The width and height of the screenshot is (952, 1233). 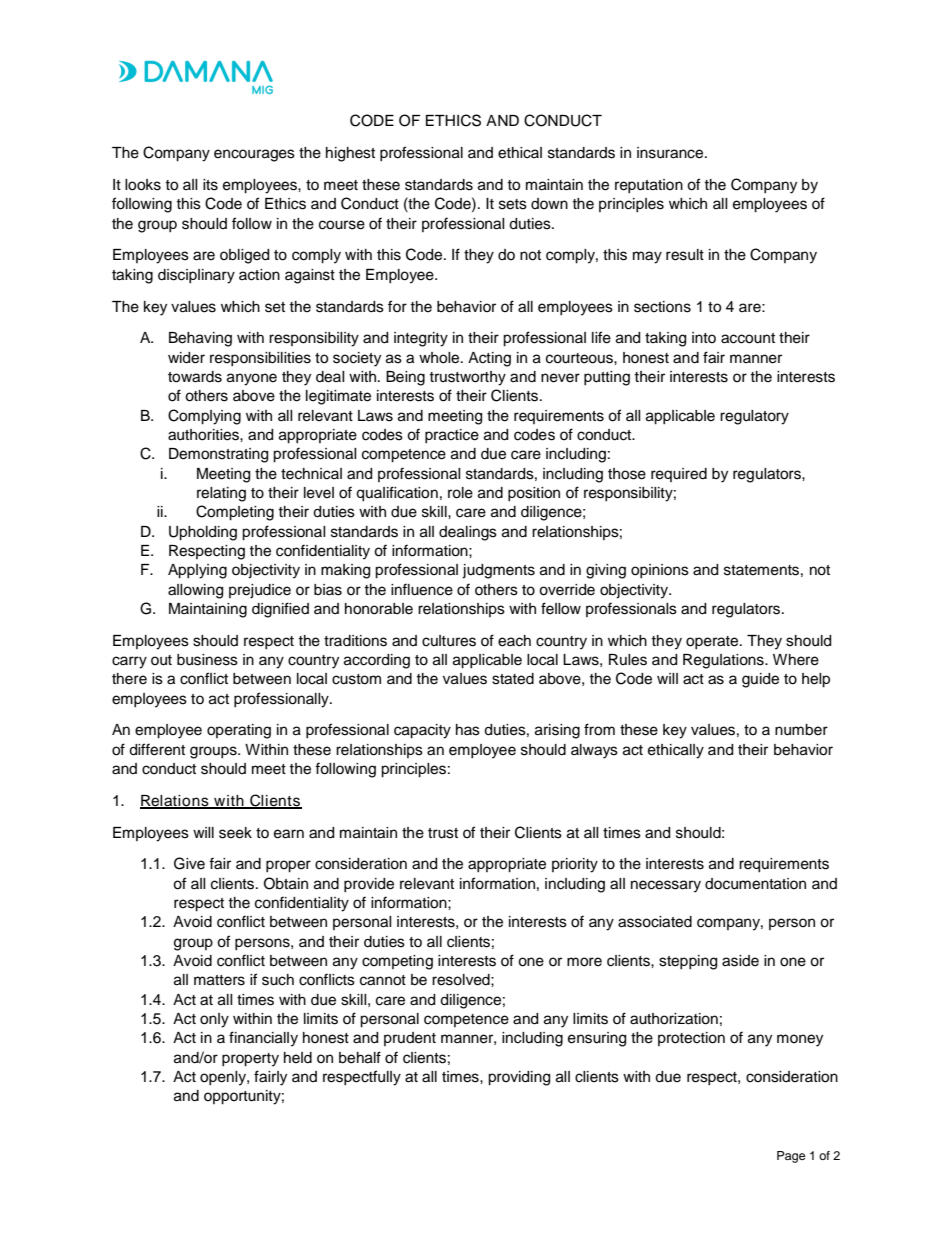 I want to click on cultures, so click(x=449, y=641).
